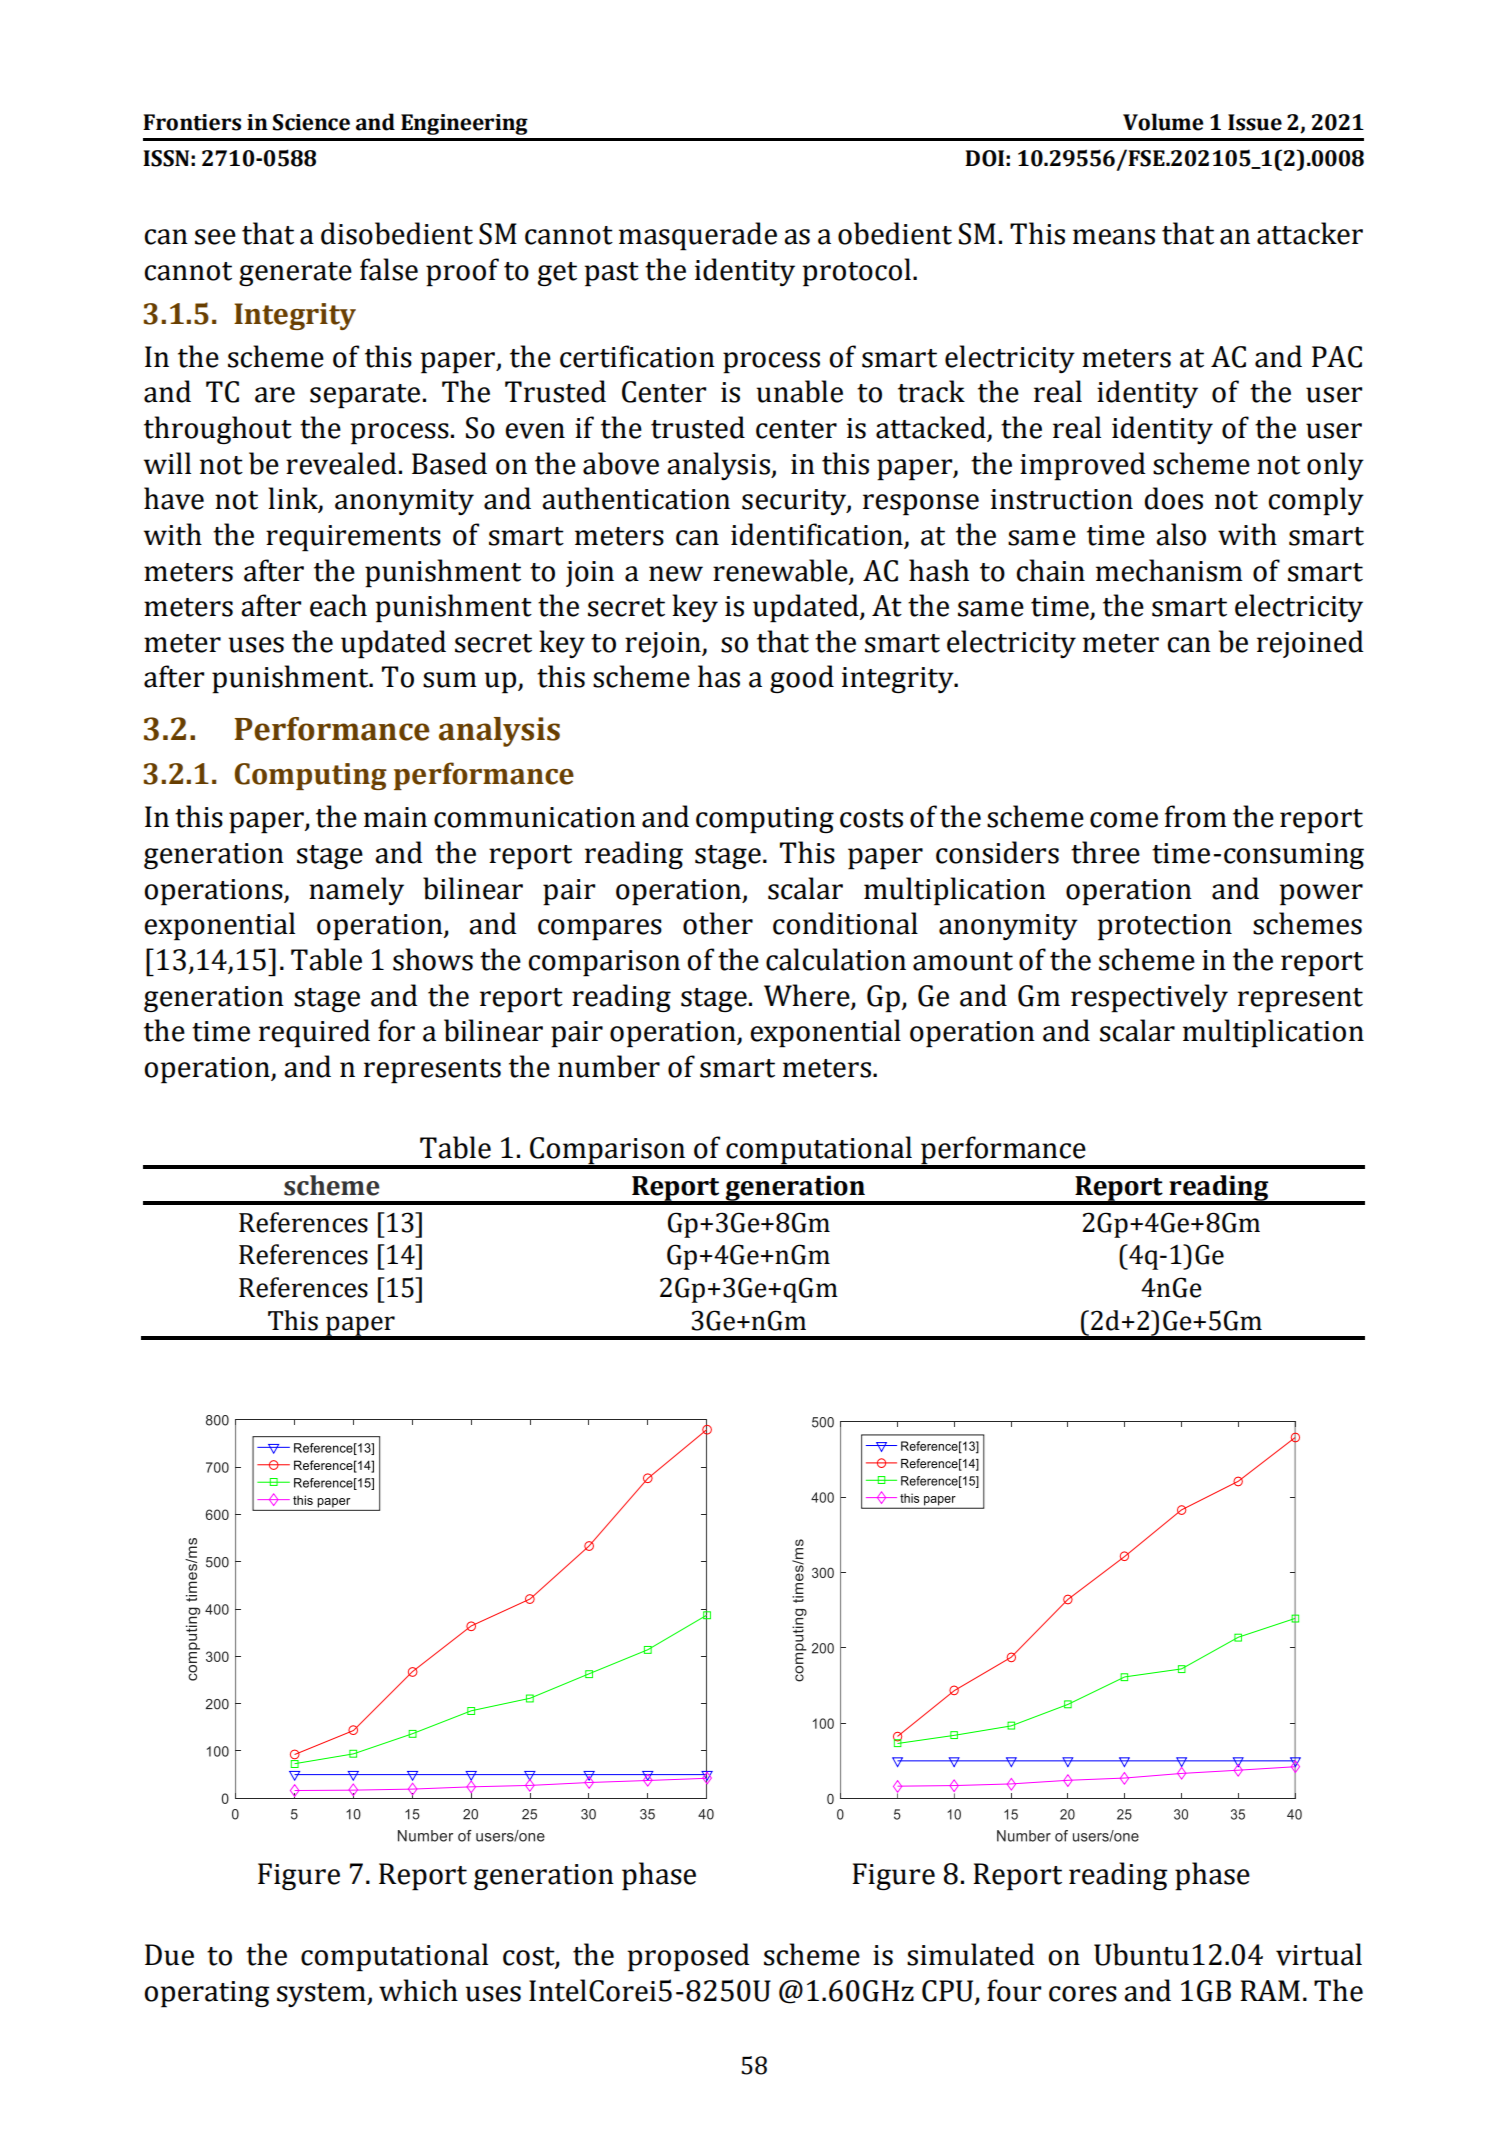 This document has height=2132, width=1508. Describe the element at coordinates (1149, 998) in the document. I see `respectively` at that location.
